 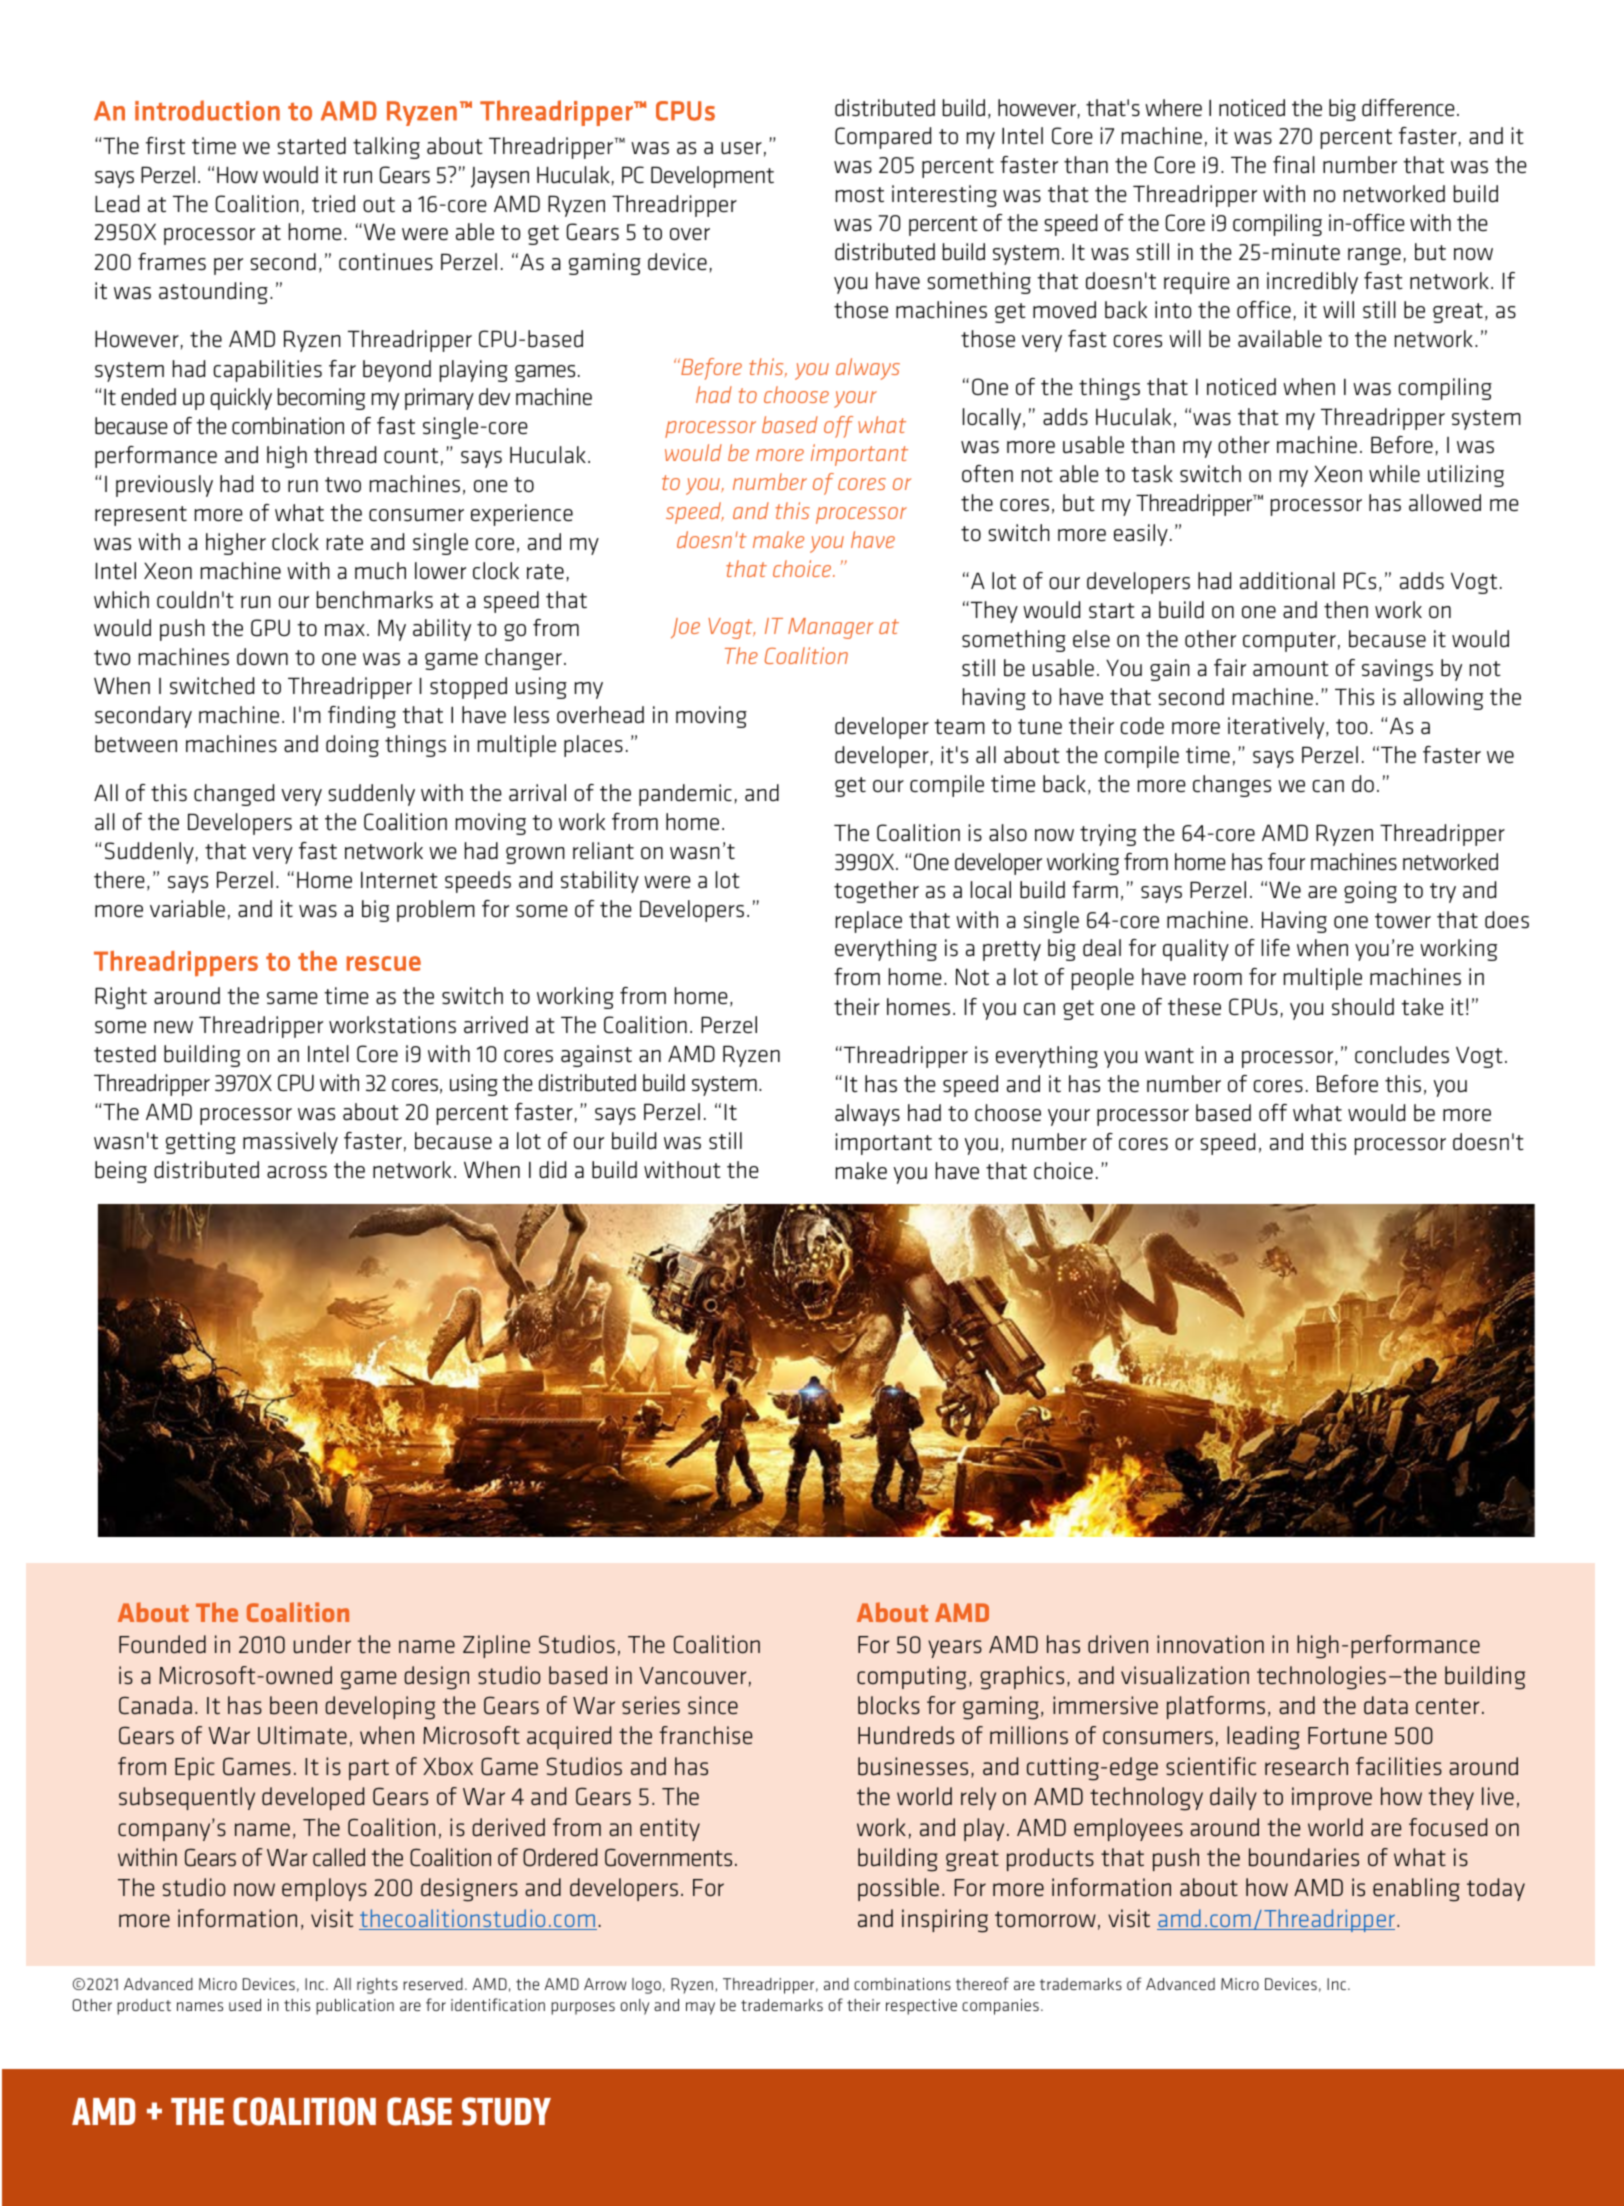 What do you see at coordinates (869, 922) in the document?
I see `replace` at bounding box center [869, 922].
